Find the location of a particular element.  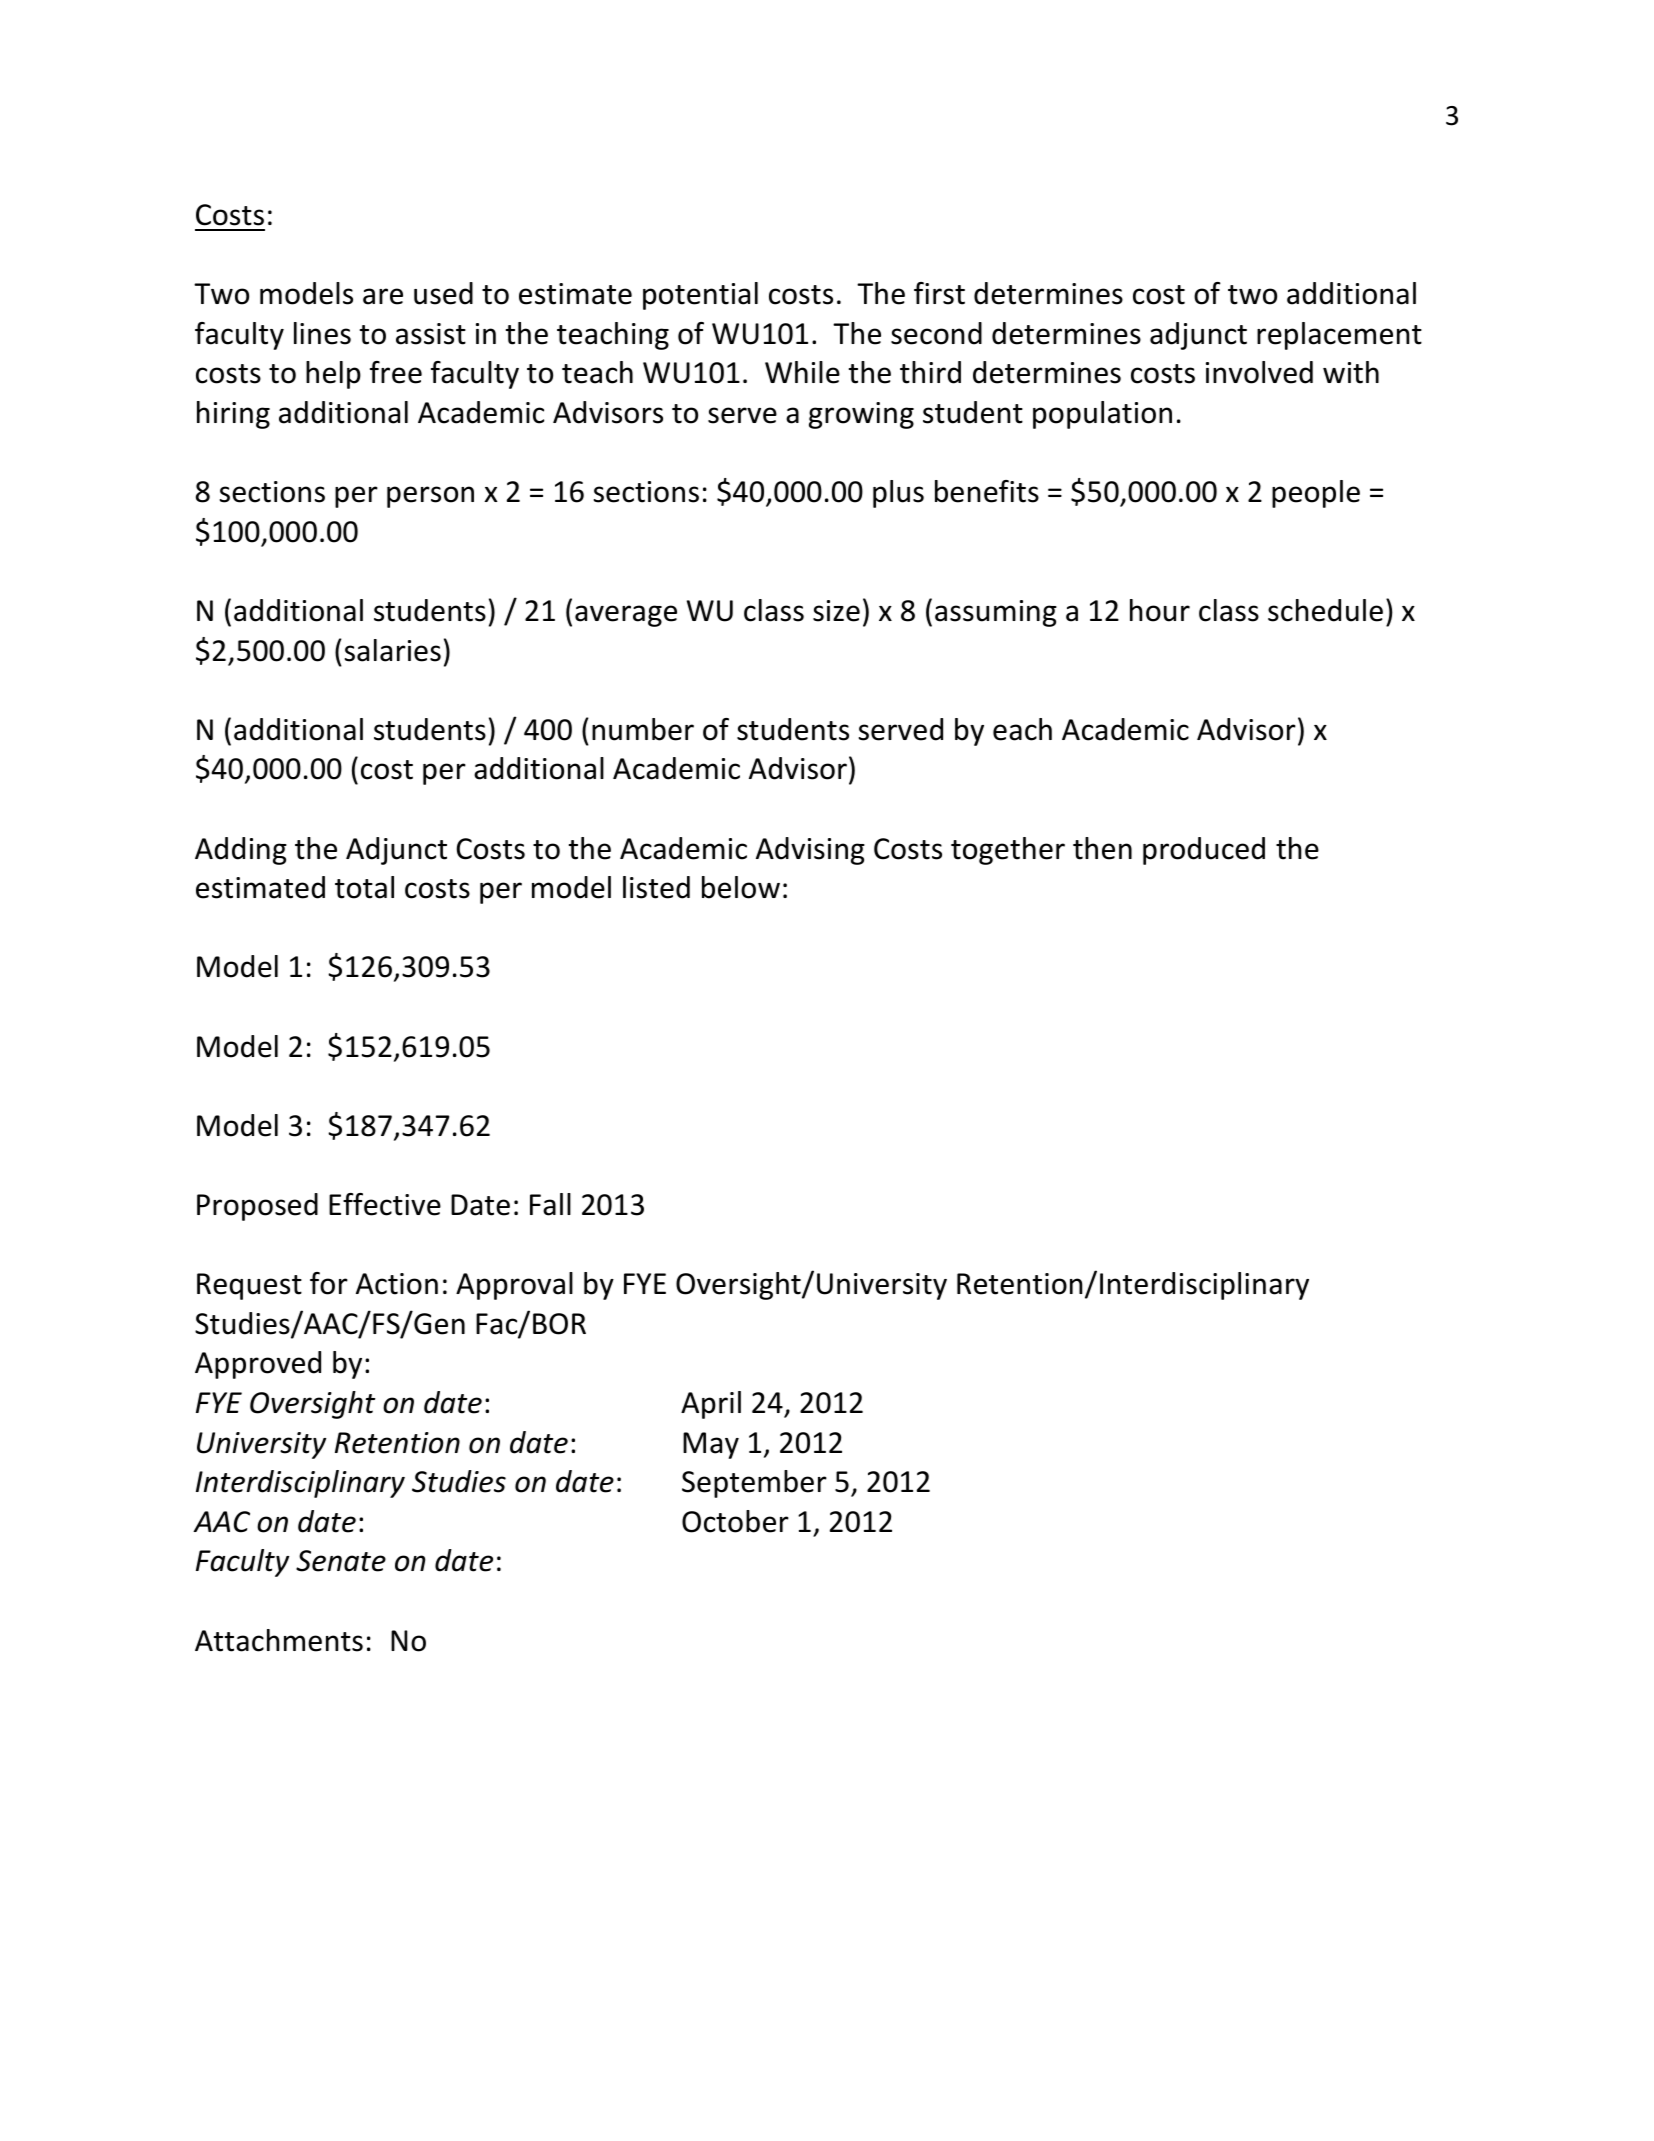

produced is located at coordinates (1204, 851).
